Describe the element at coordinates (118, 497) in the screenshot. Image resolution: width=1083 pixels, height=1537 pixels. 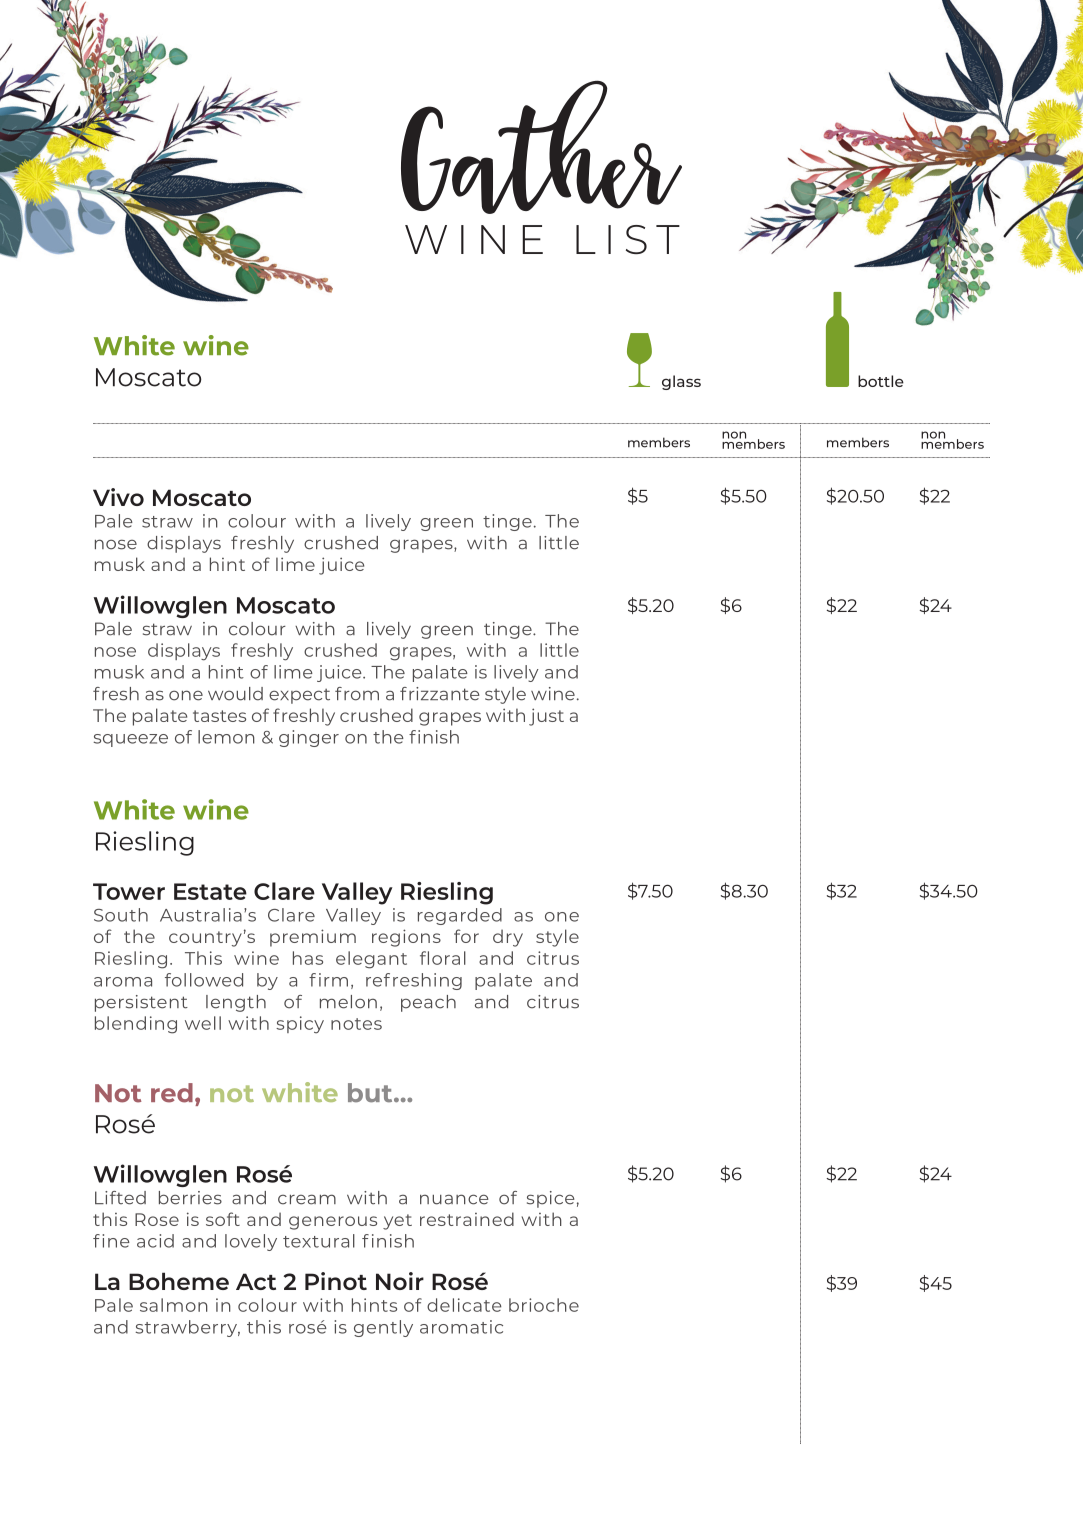
I see `Vivo` at that location.
